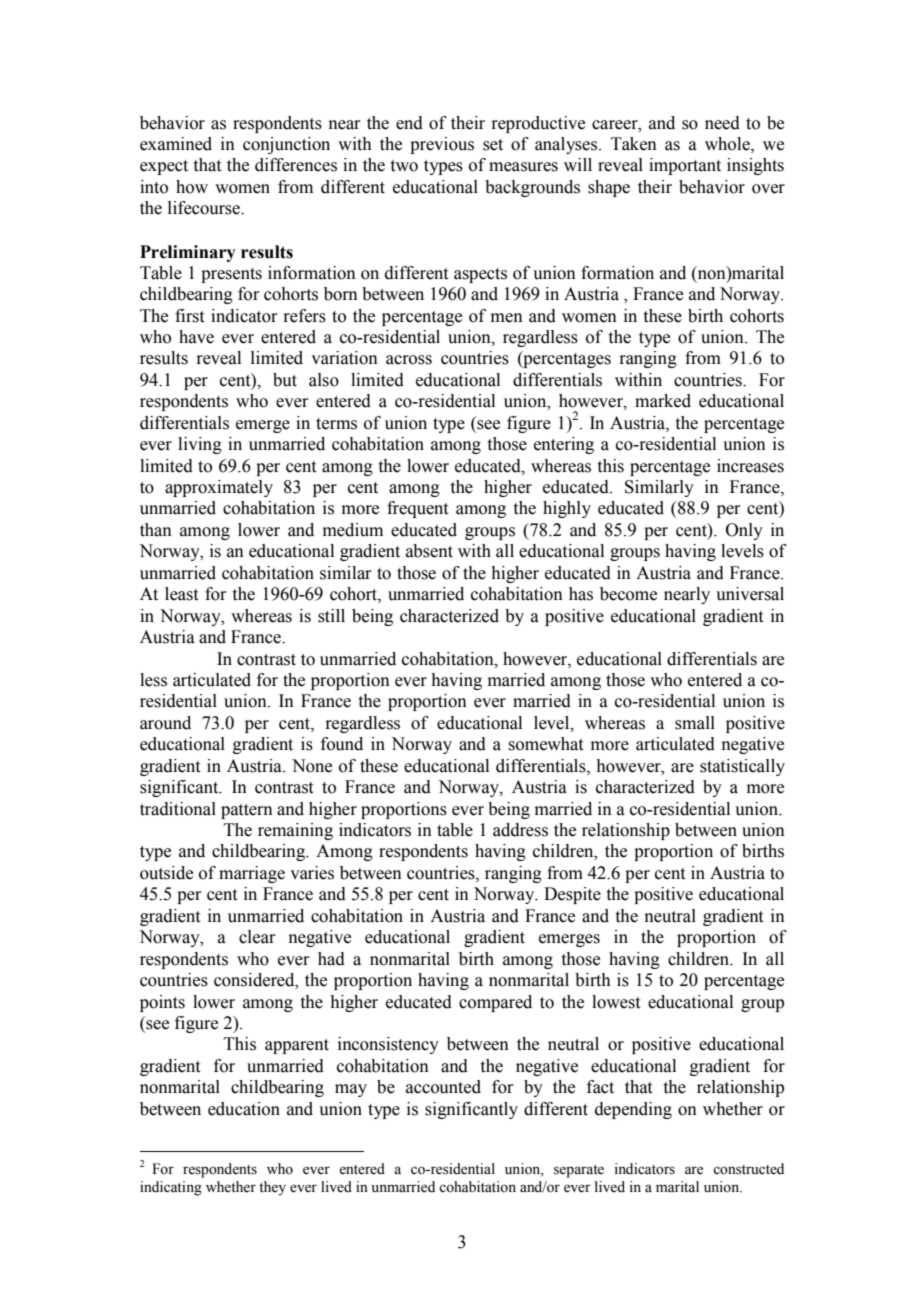  What do you see at coordinates (442, 145) in the page?
I see `previous` at bounding box center [442, 145].
